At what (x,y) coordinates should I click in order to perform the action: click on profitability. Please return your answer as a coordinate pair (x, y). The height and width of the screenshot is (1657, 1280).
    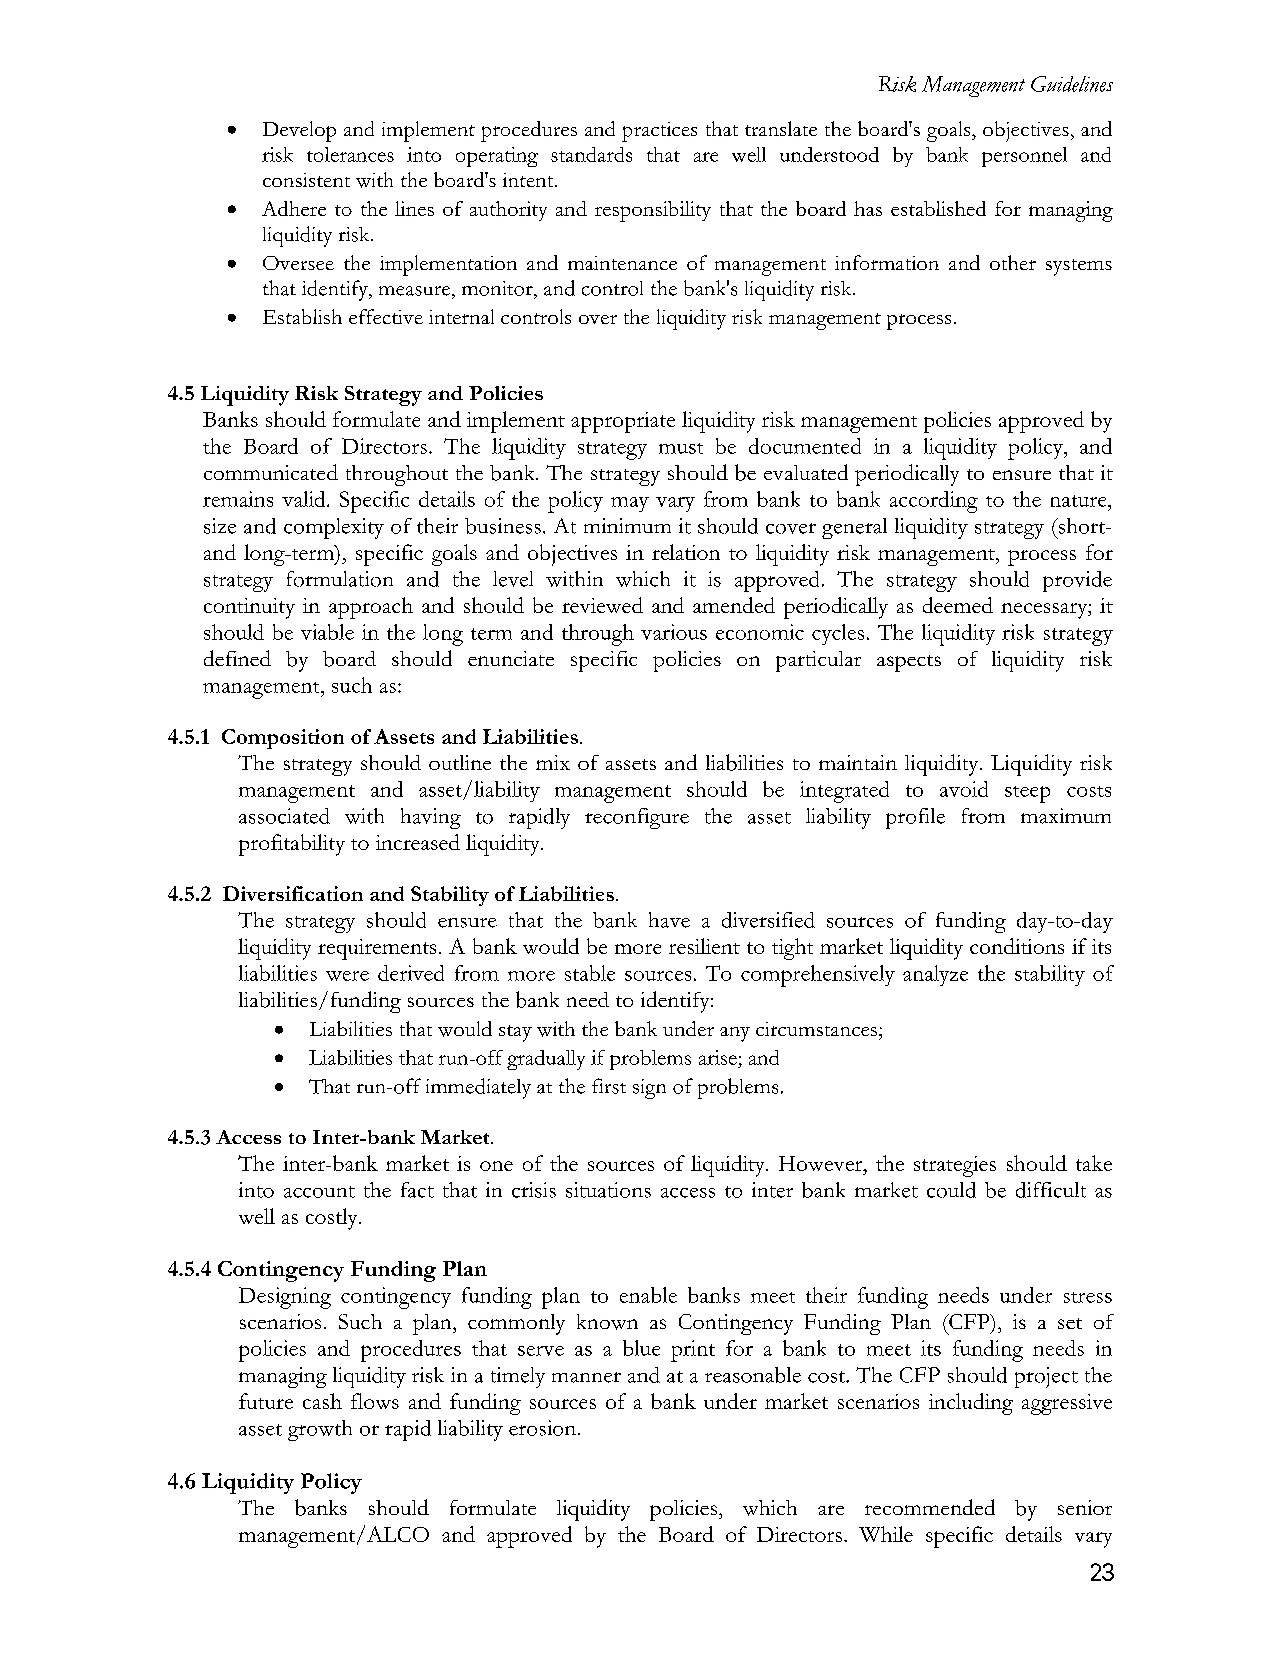
    Looking at the image, I should click on (292, 845).
